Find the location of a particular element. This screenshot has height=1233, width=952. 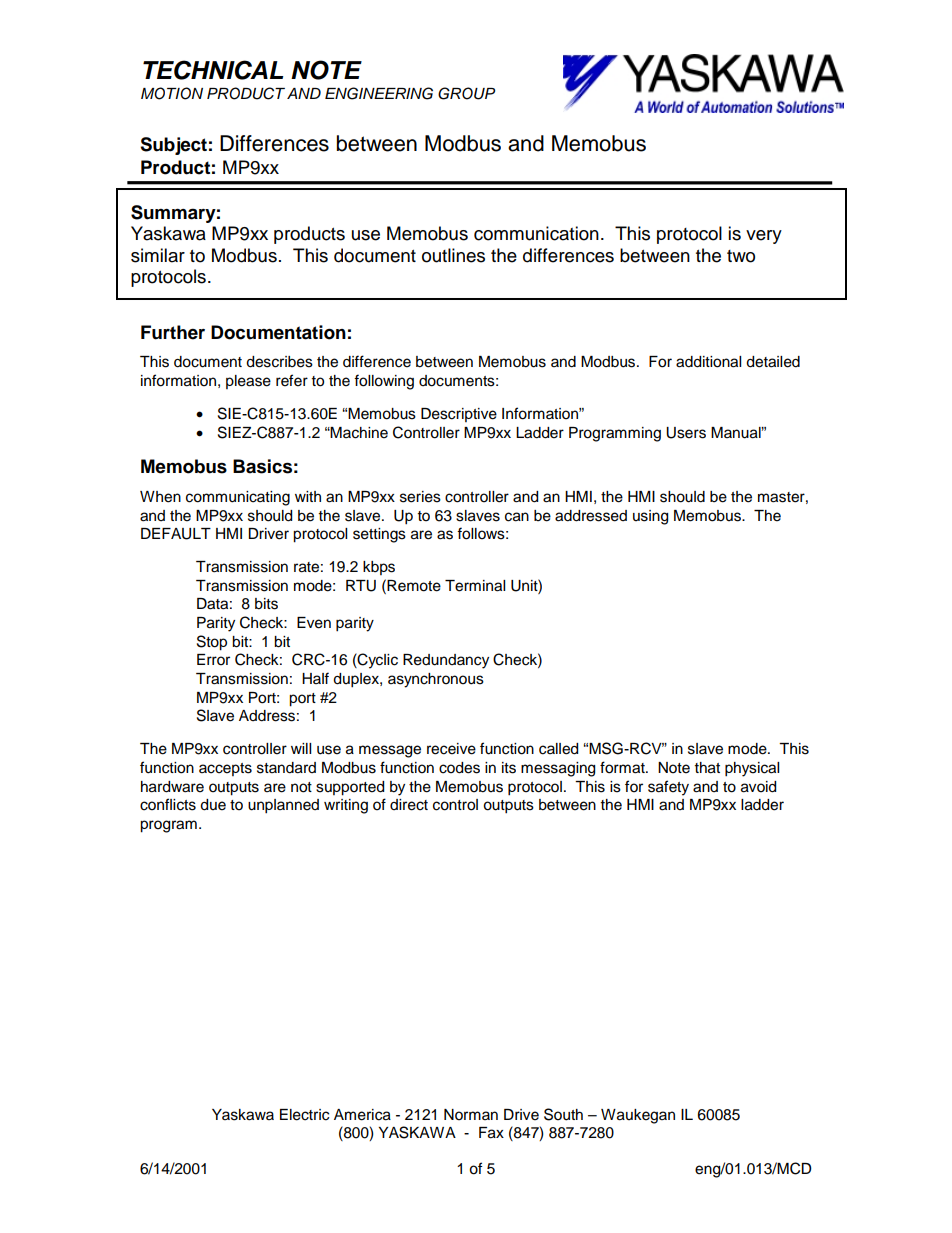

codes is located at coordinates (459, 768).
